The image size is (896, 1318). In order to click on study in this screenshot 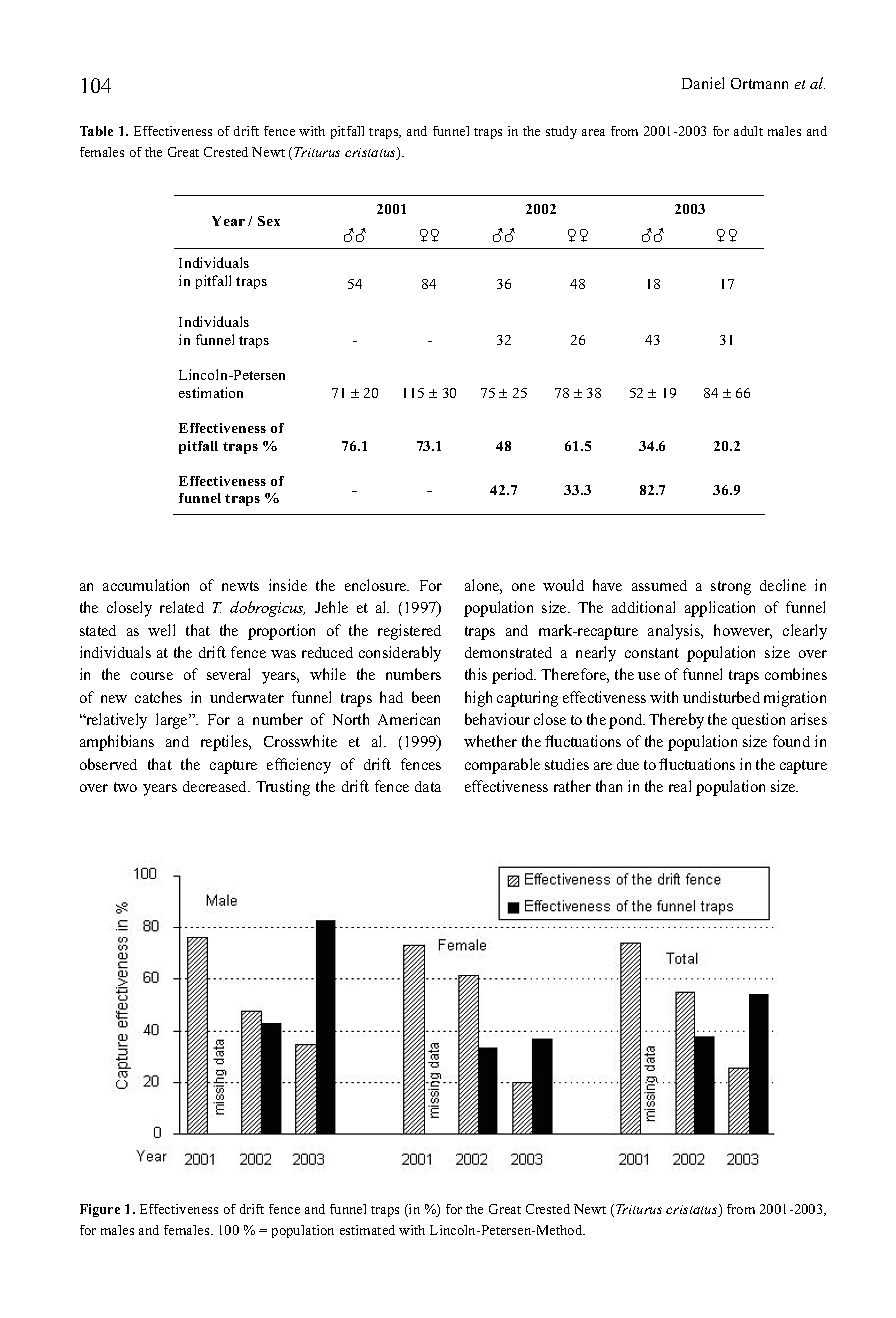, I will do `click(561, 132)`.
